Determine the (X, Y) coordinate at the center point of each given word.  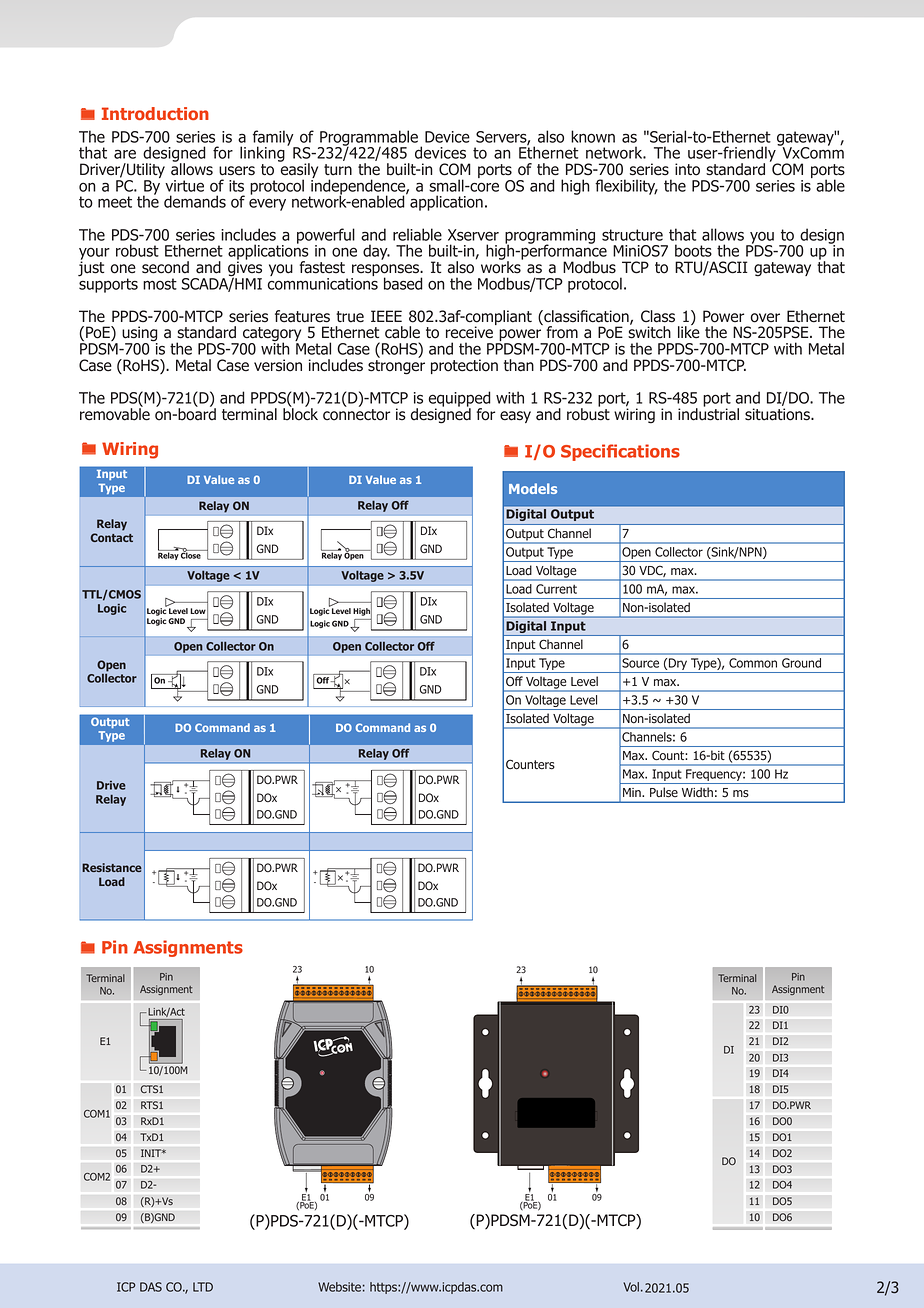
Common (753, 663)
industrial (708, 413)
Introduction (155, 113)
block (300, 413)
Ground (801, 663)
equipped (460, 400)
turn (338, 170)
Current (556, 589)
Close (191, 555)
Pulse (664, 792)
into (687, 169)
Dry (678, 665)
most (160, 284)
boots (693, 250)
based (403, 283)
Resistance (112, 867)
